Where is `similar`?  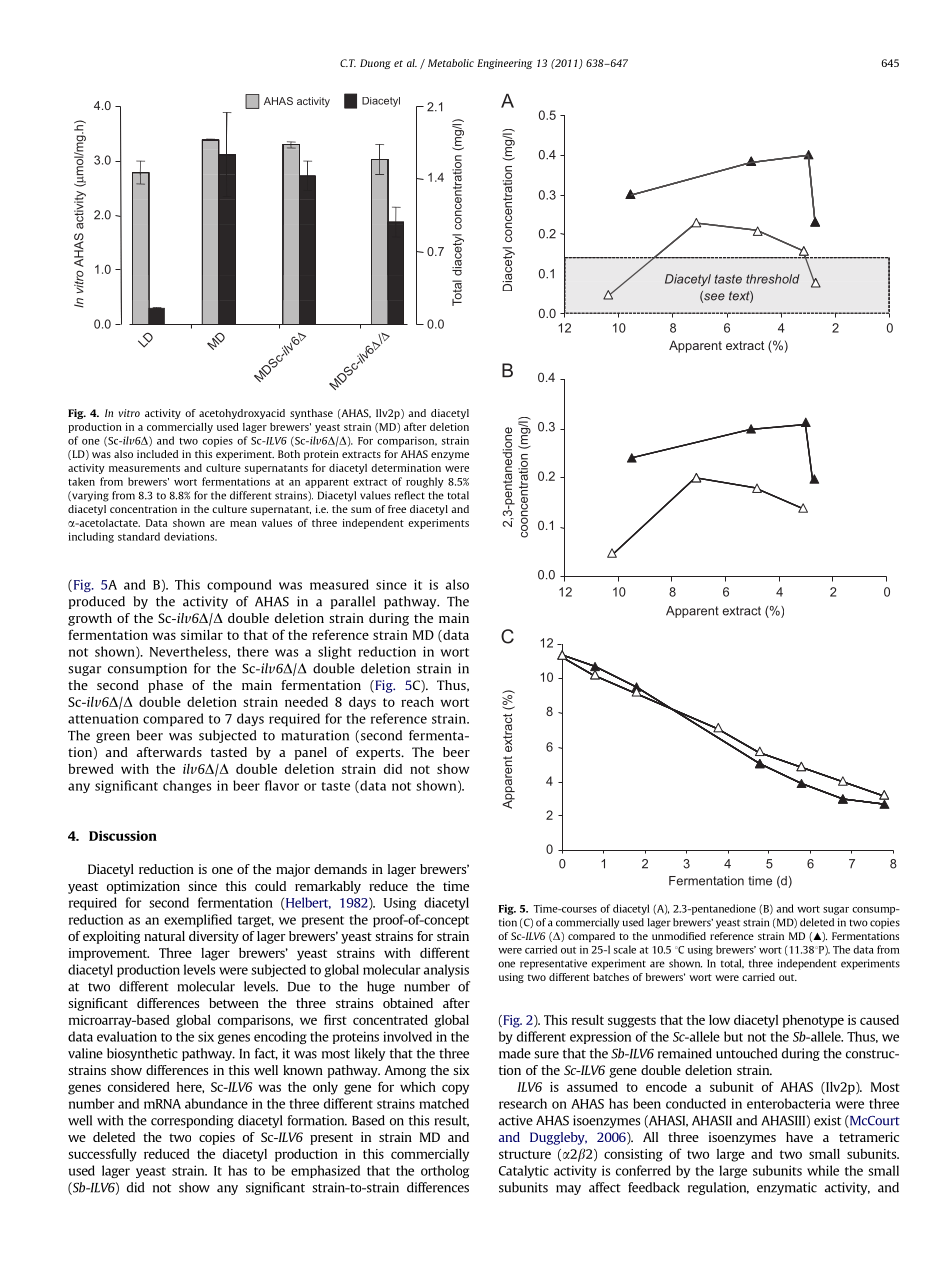
similar is located at coordinates (202, 635).
